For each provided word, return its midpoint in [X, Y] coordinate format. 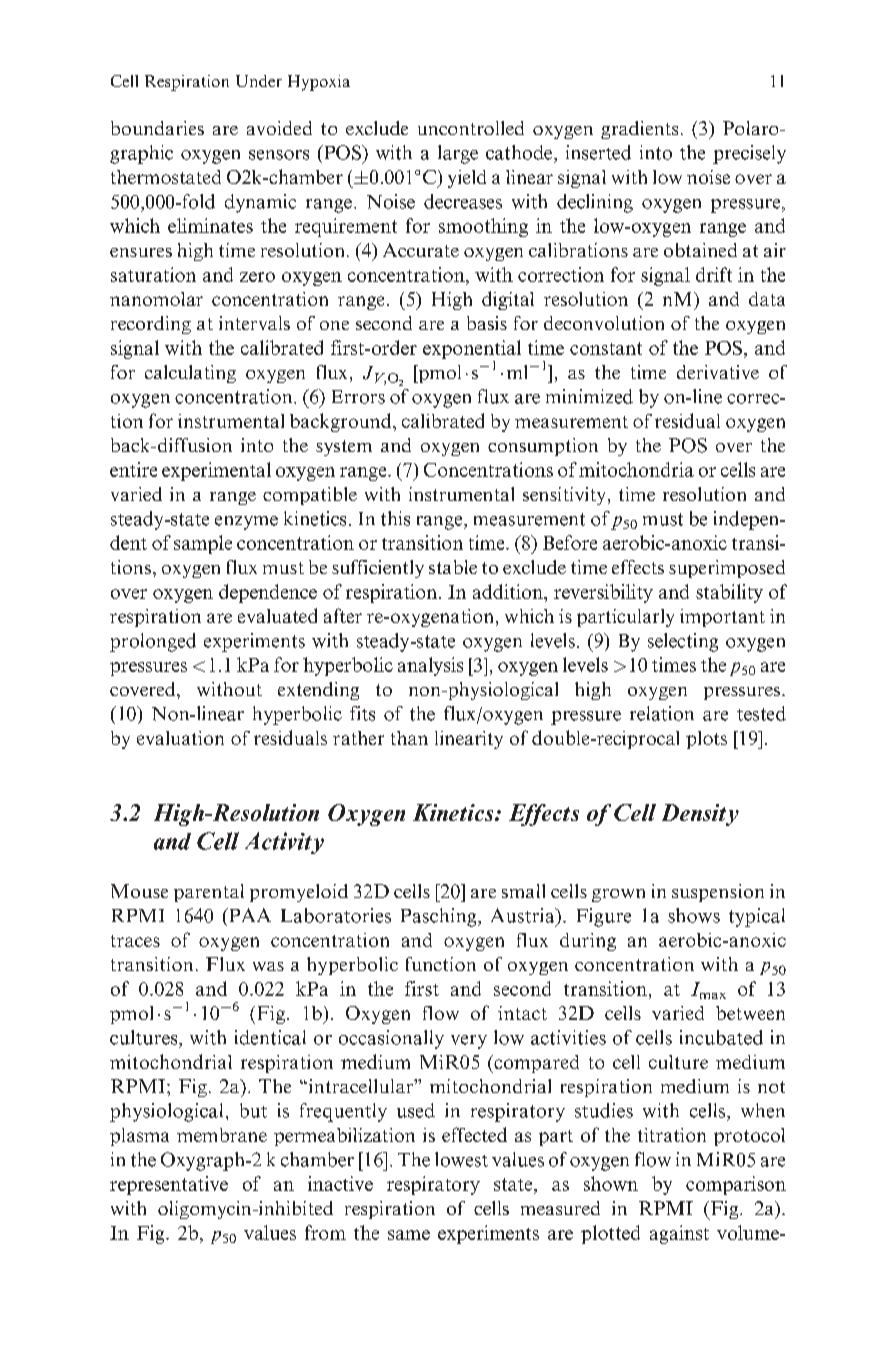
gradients [639, 130]
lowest [461, 1159]
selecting [683, 642]
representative [169, 1185]
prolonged [153, 642]
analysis [430, 666]
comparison [736, 1185]
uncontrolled [471, 128]
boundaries [157, 128]
